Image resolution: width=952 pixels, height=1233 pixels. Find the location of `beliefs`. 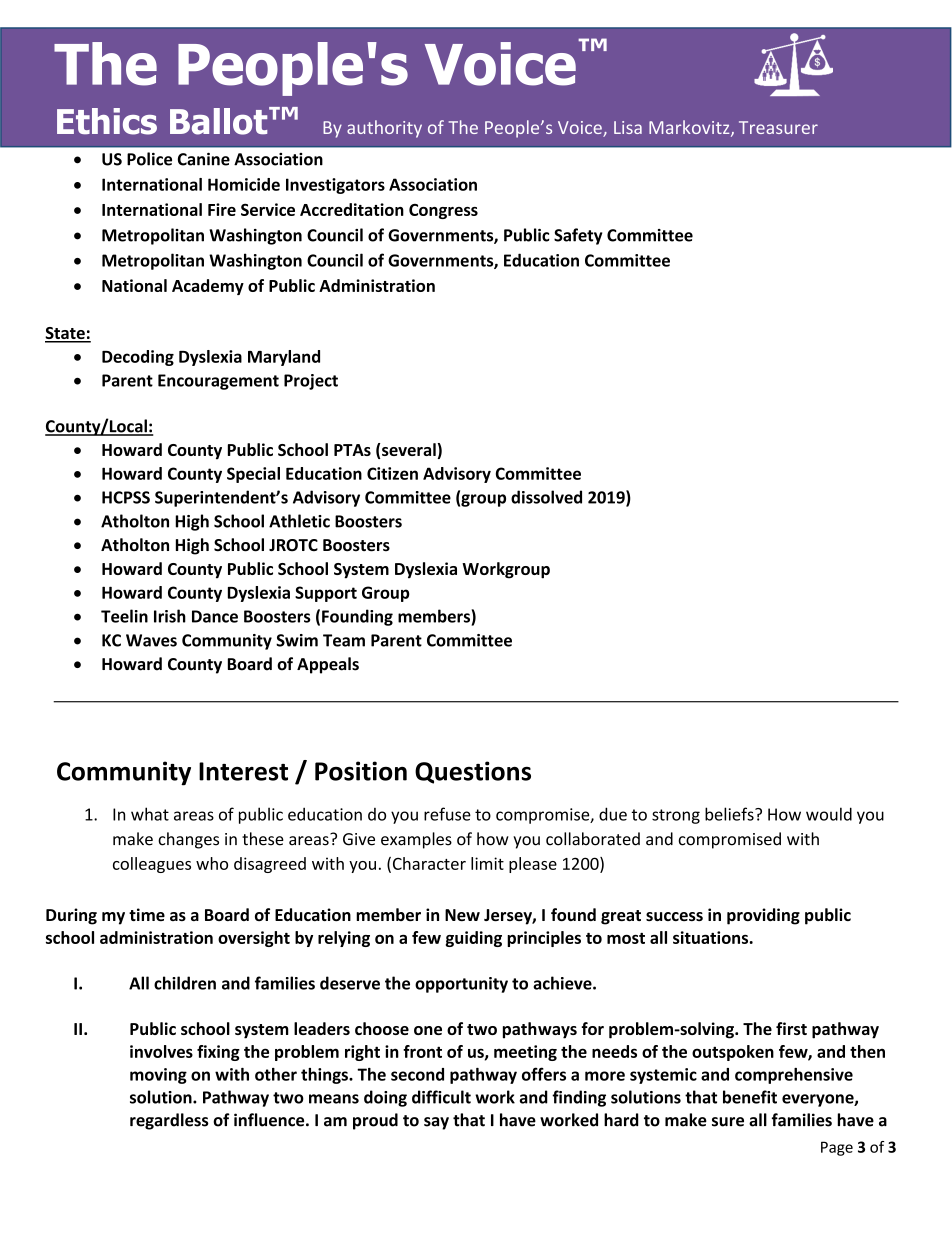

beliefs is located at coordinates (730, 814).
